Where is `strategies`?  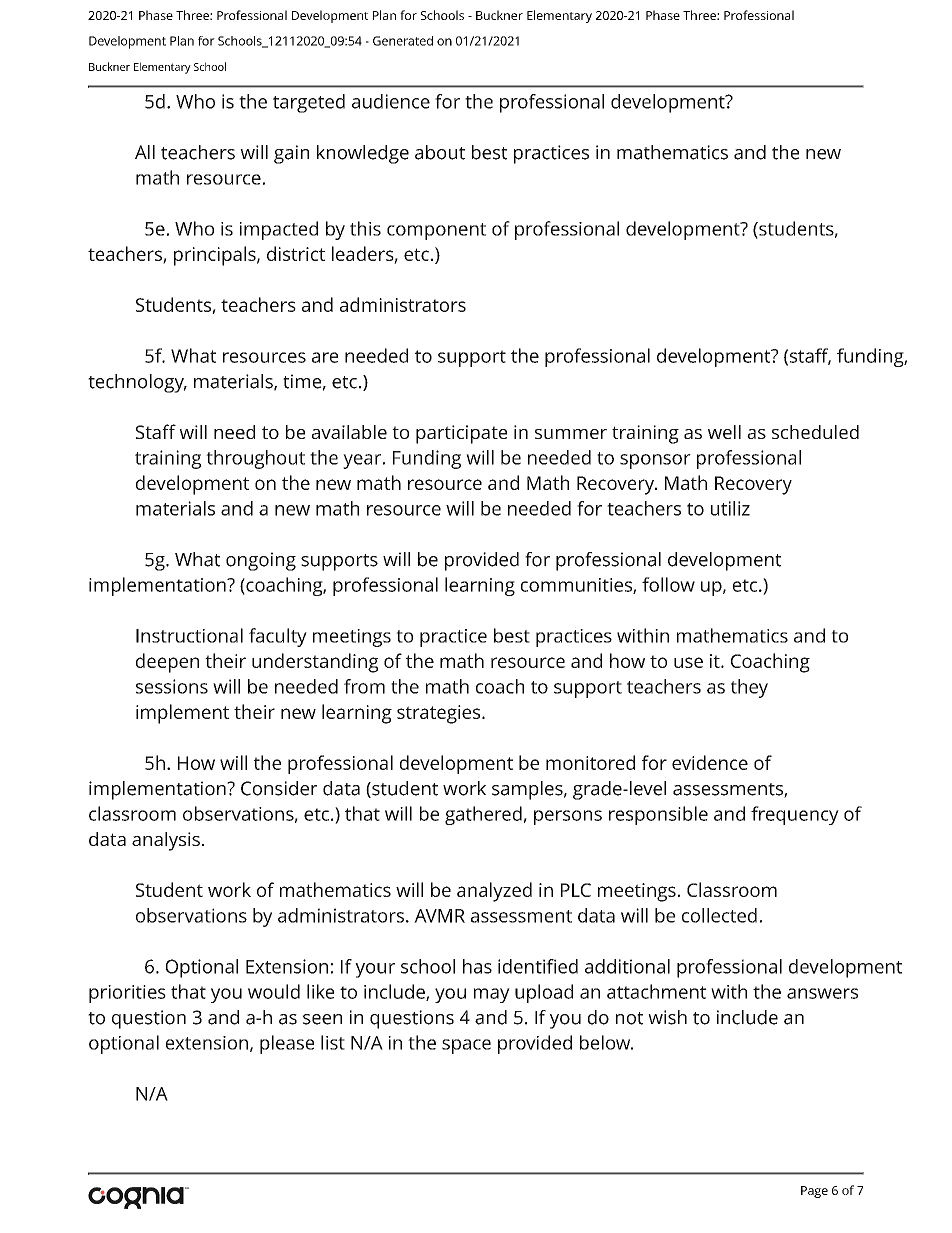 strategies is located at coordinates (440, 714).
